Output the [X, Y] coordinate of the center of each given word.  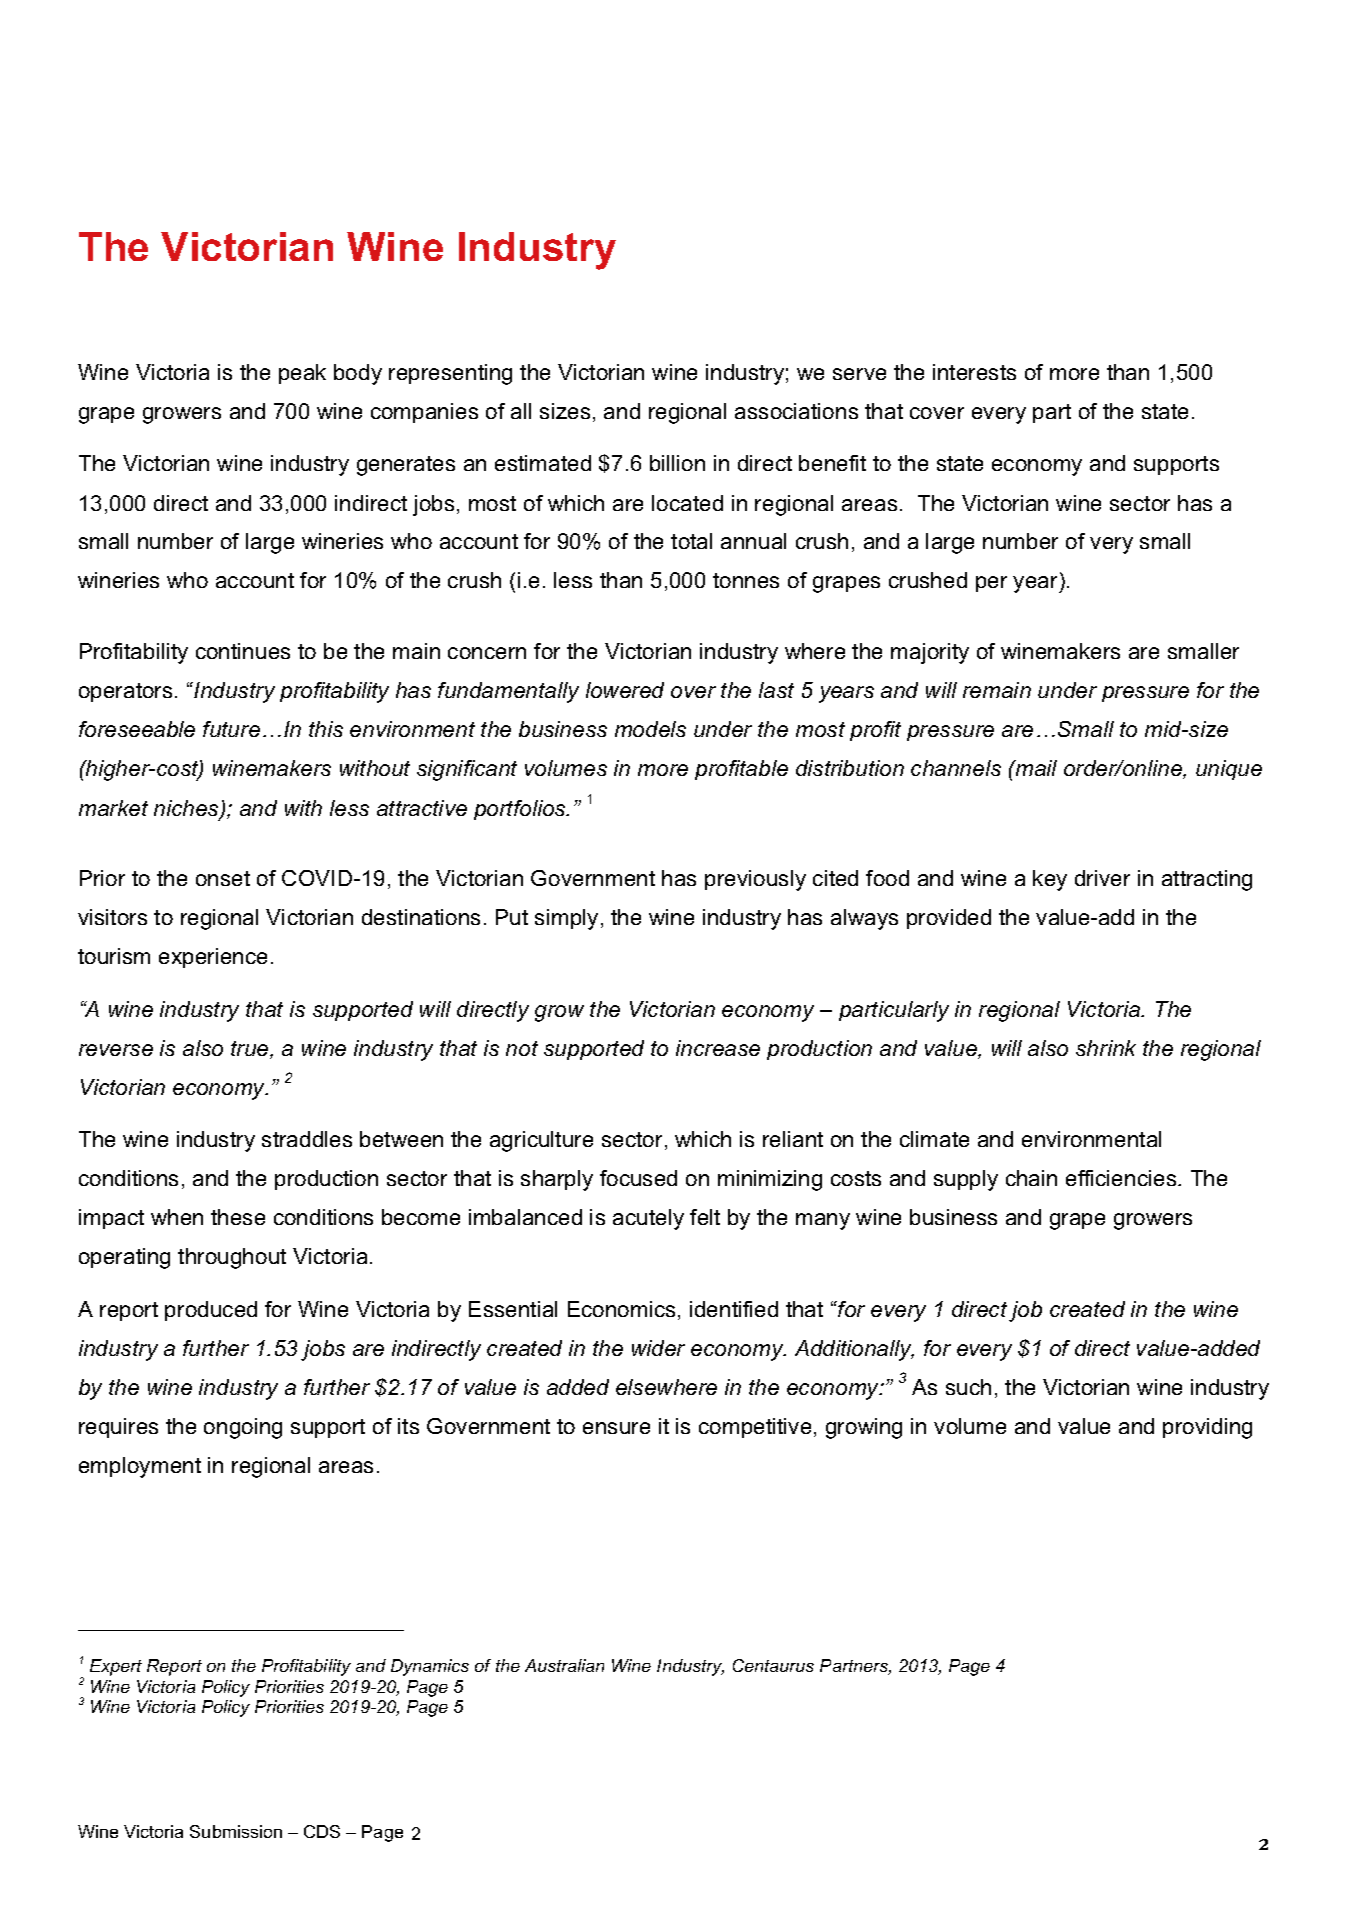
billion [677, 463]
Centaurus [773, 1665]
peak [302, 374]
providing [1207, 1428]
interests [974, 372]
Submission [236, 1831]
